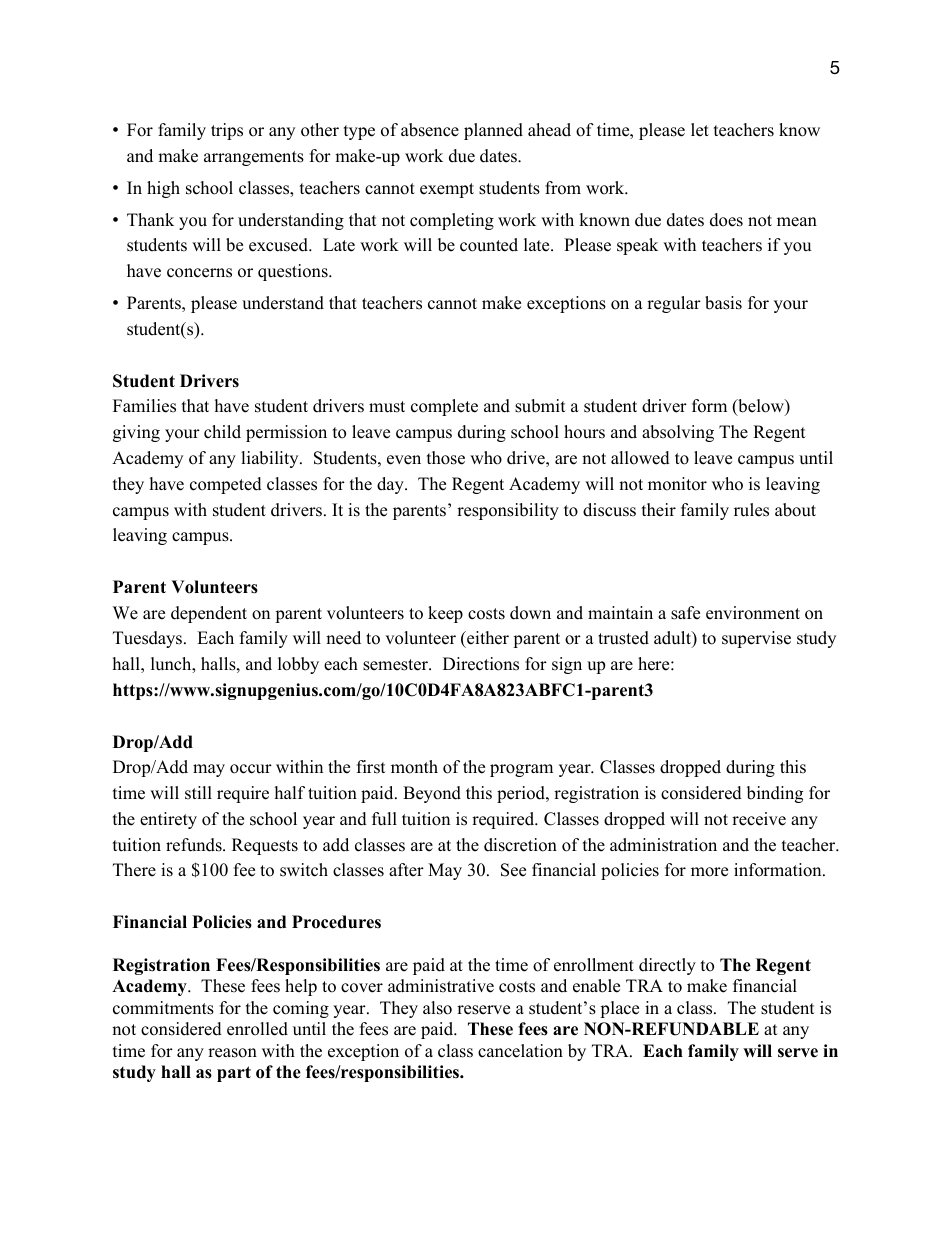  What do you see at coordinates (254, 158) in the image?
I see `arrangements` at bounding box center [254, 158].
